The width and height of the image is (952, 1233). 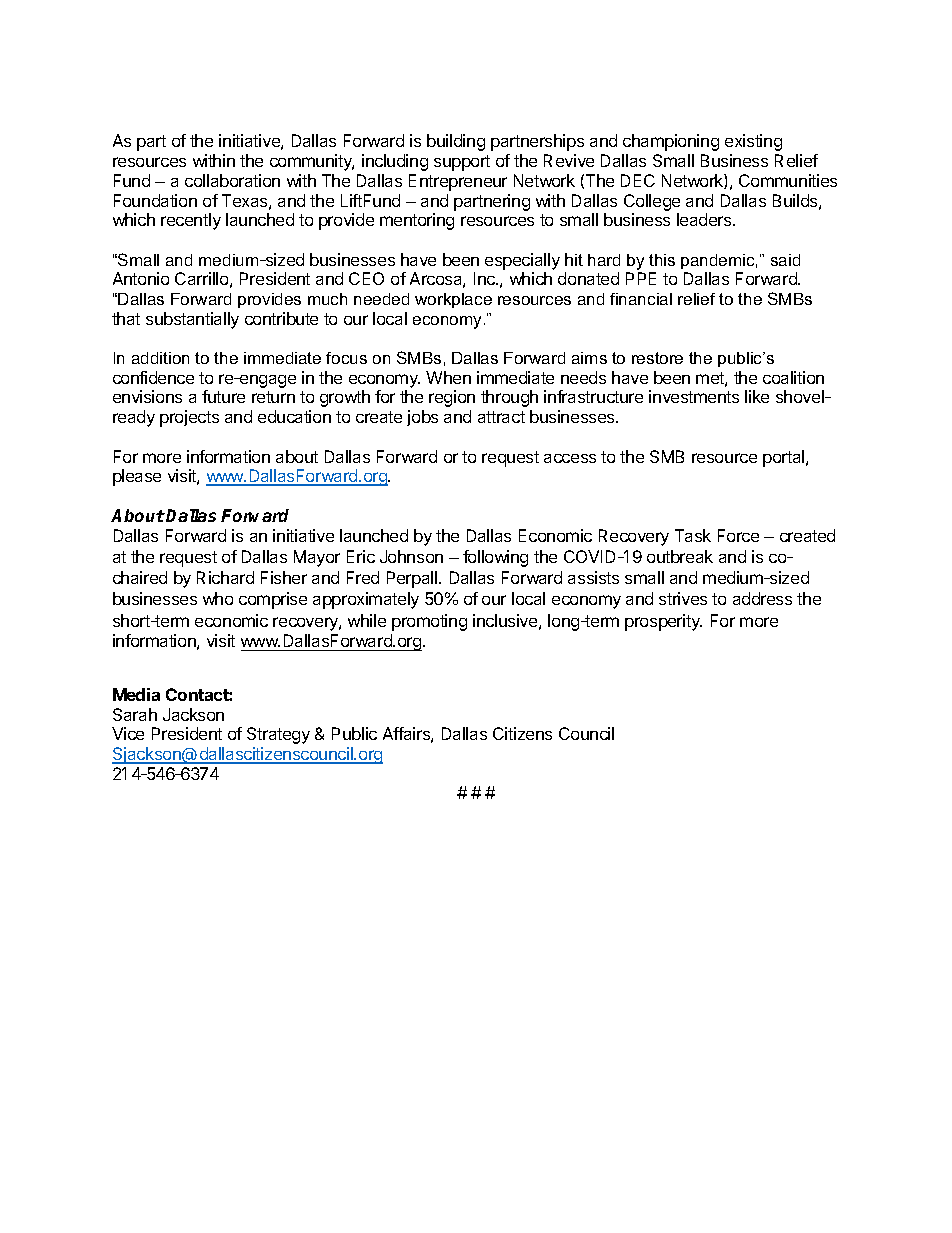 I want to click on support, so click(x=462, y=163).
